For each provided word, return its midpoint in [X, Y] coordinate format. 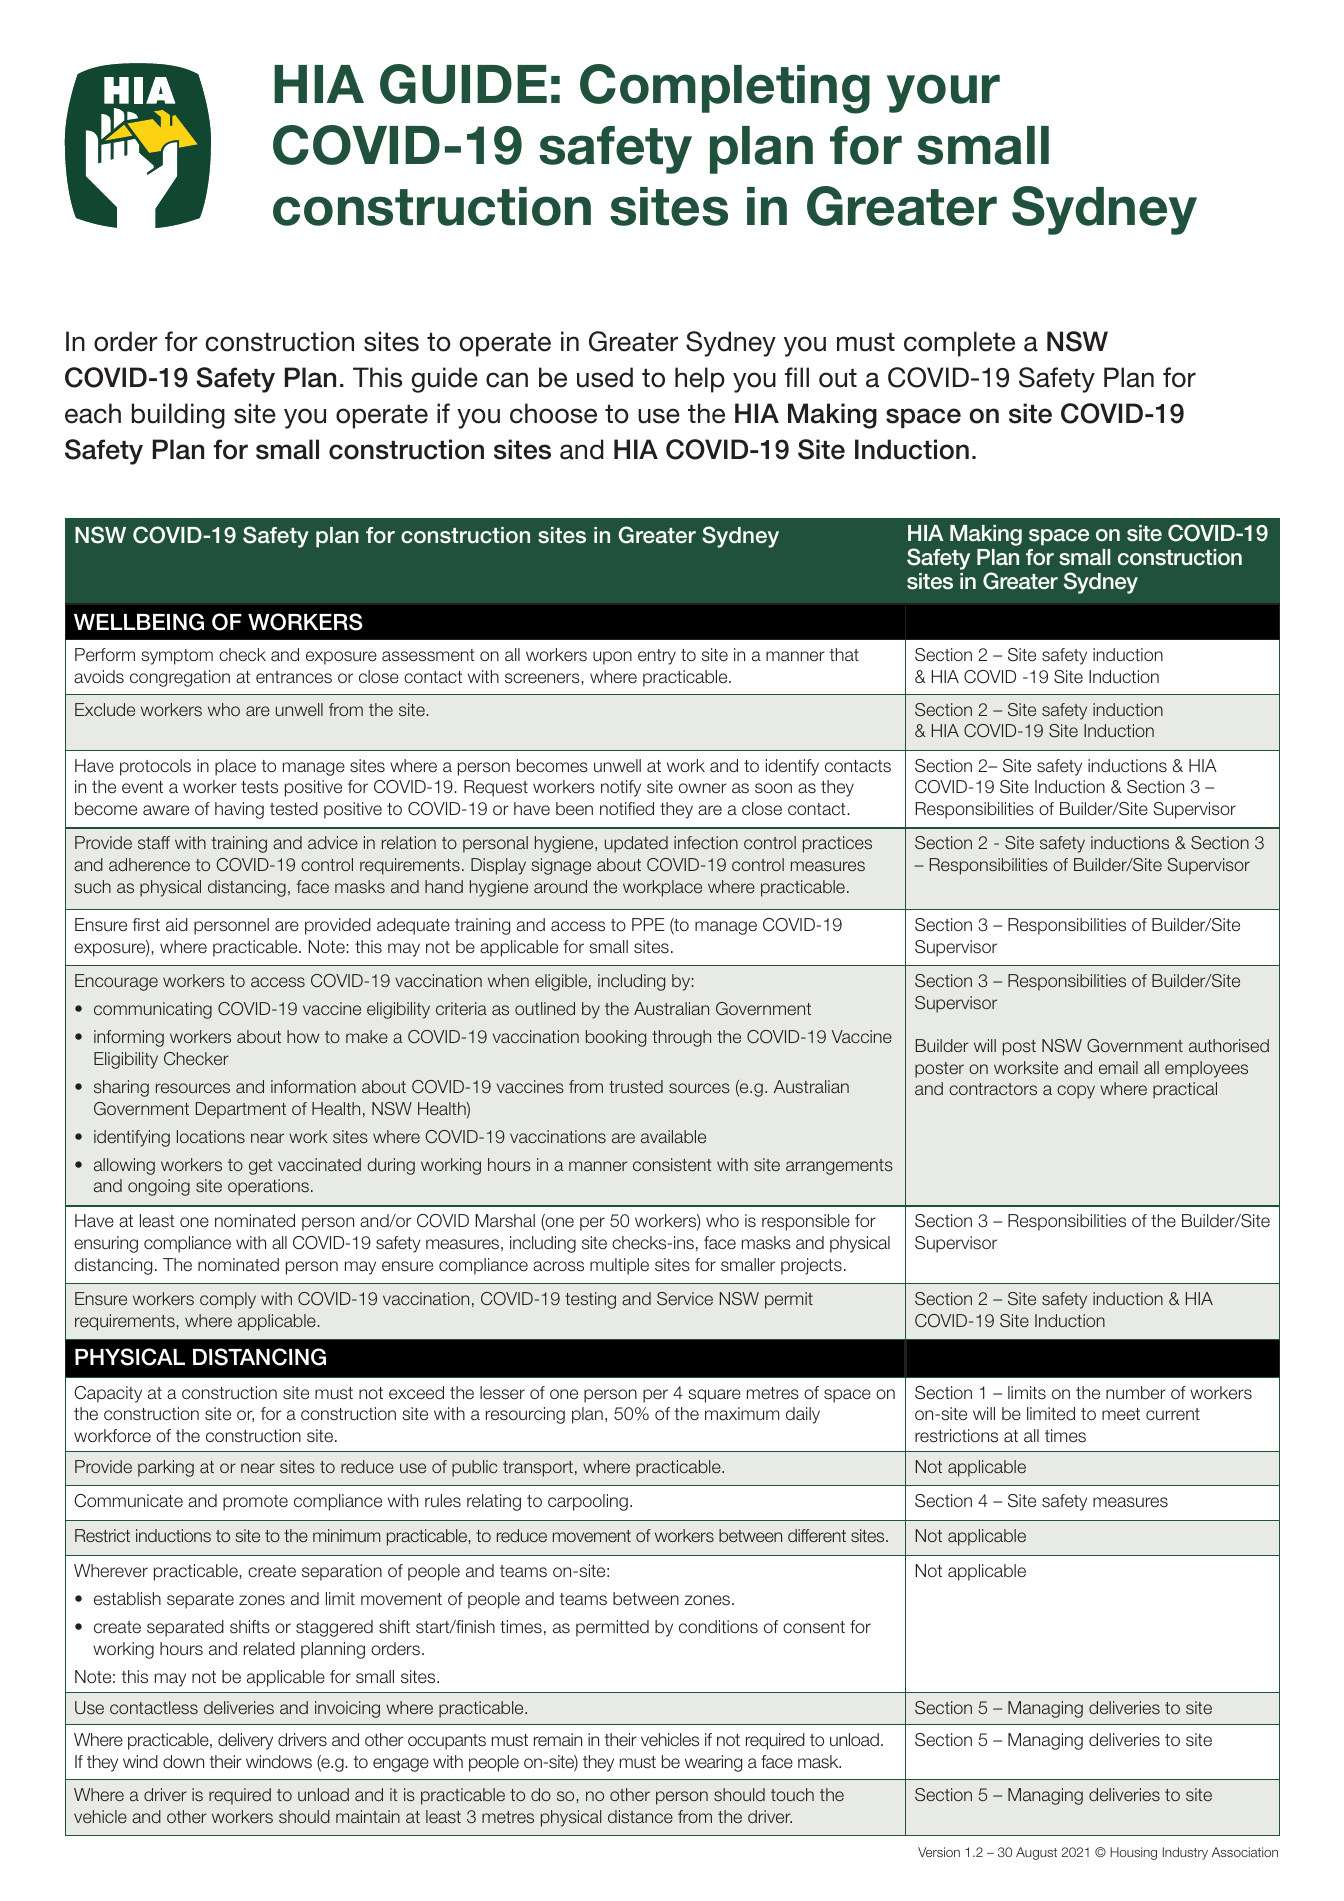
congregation [180, 678]
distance [640, 1816]
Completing [725, 89]
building [178, 416]
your [943, 93]
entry [657, 657]
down [183, 1761]
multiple [619, 1266]
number [1136, 1393]
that [844, 655]
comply [228, 1300]
